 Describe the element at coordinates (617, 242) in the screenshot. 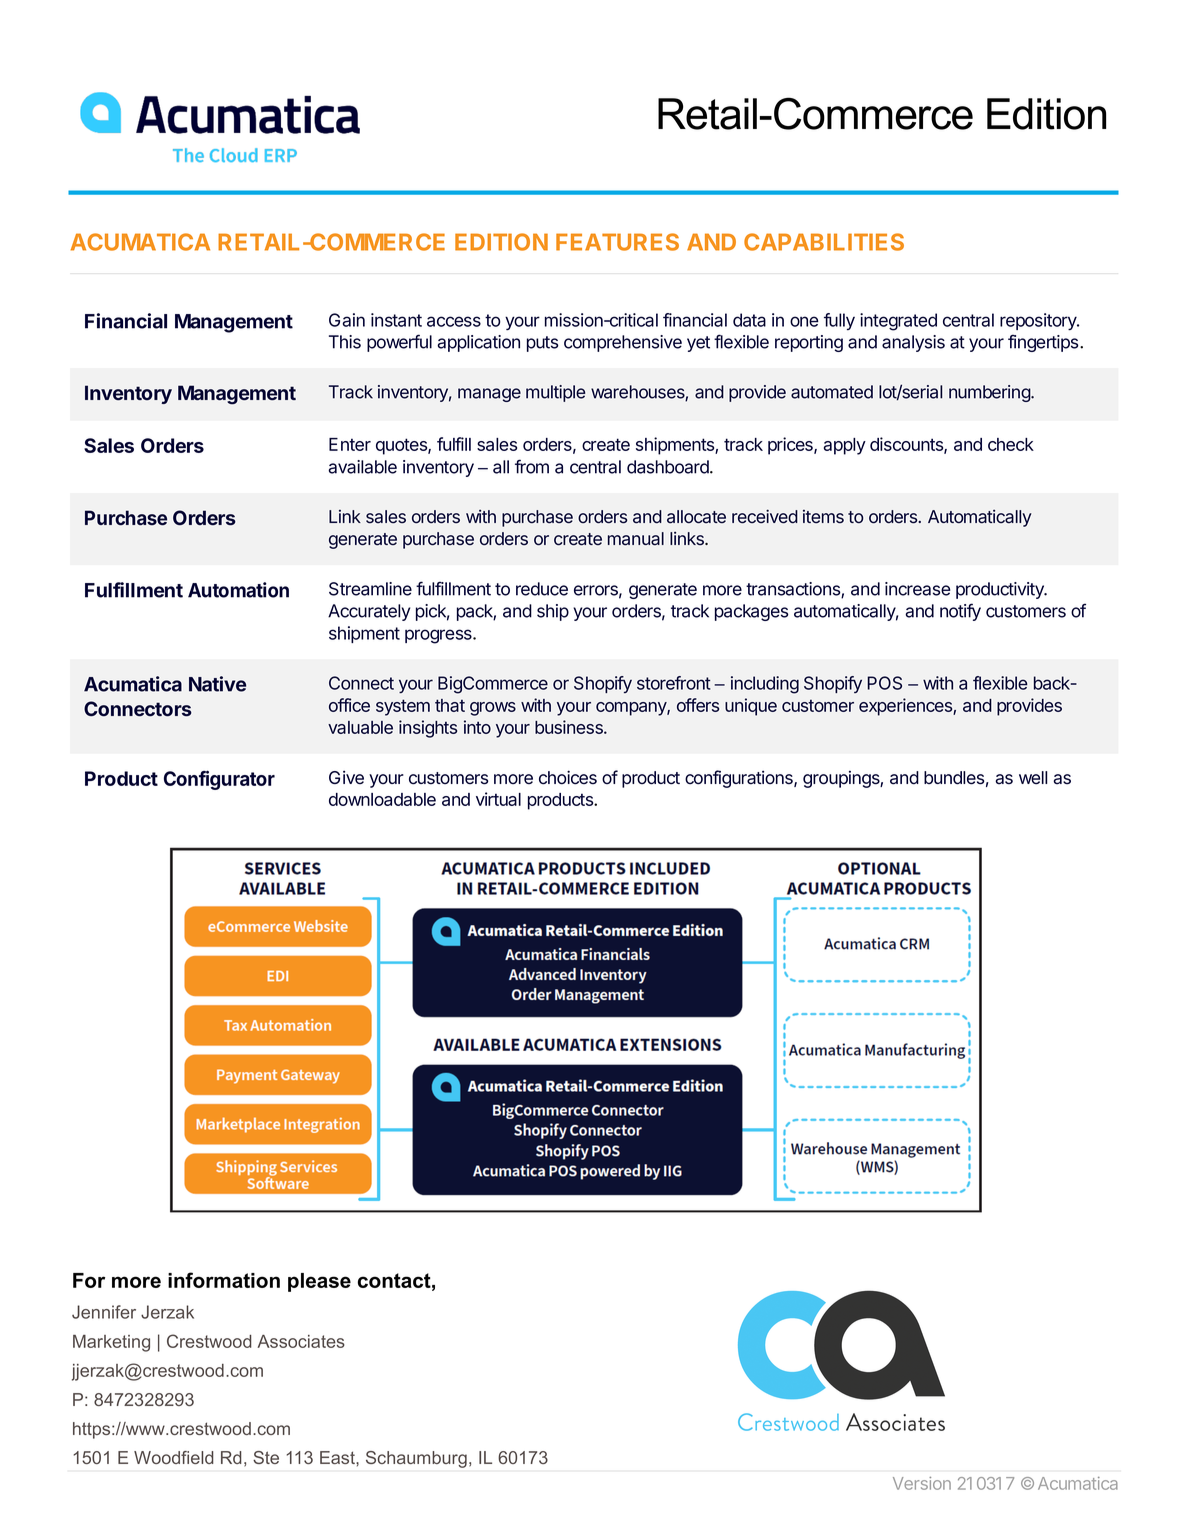

I see `FEATURES` at that location.
